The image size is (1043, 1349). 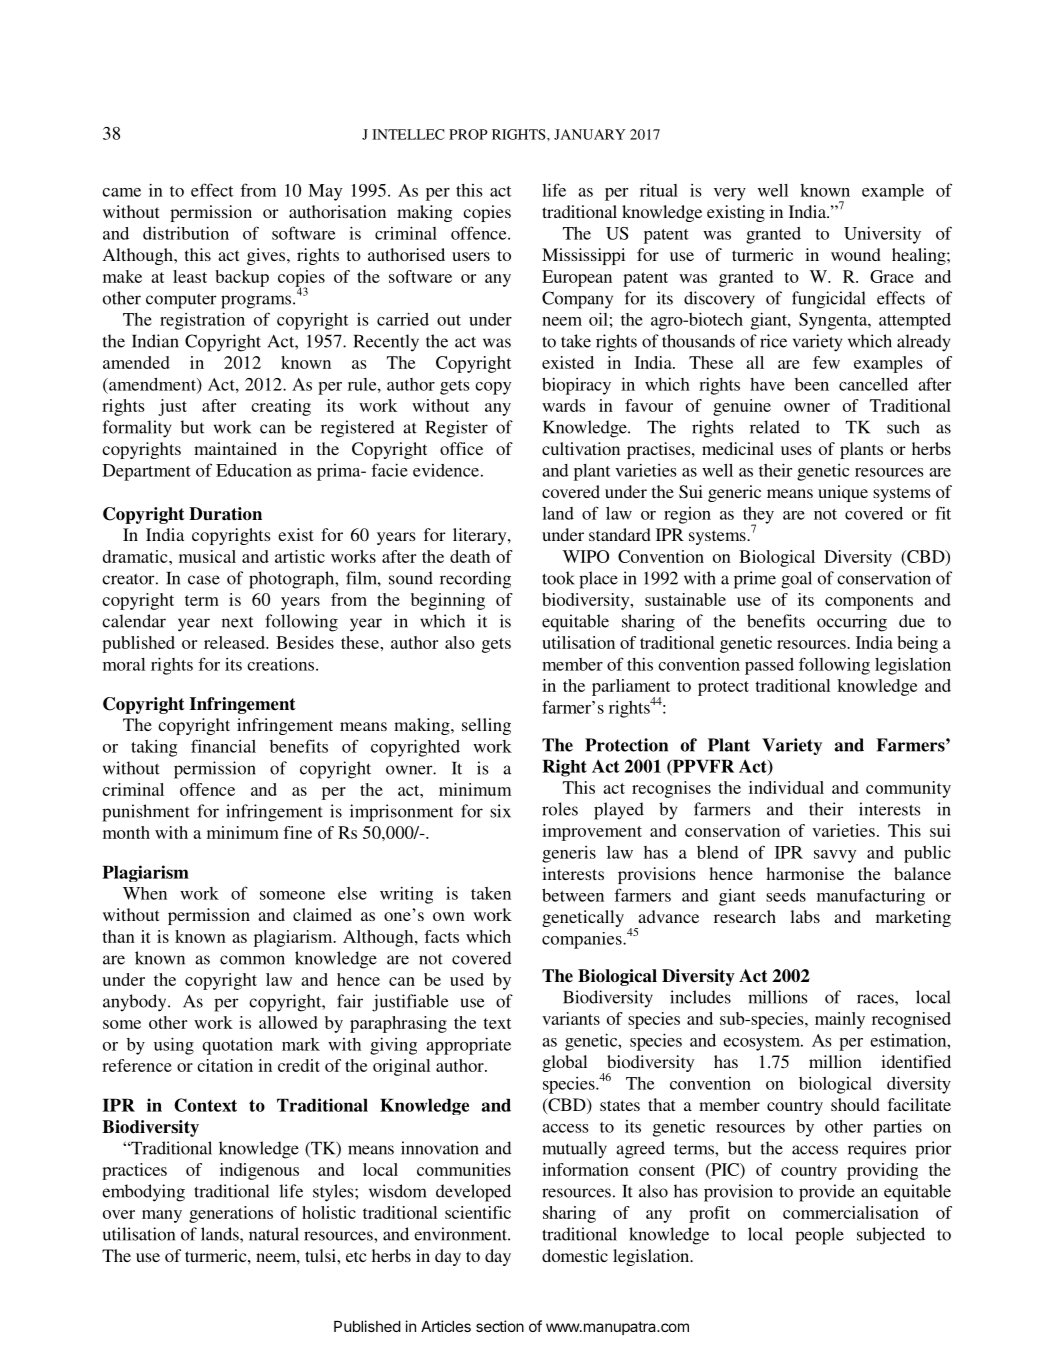 I want to click on University, so click(x=882, y=235).
